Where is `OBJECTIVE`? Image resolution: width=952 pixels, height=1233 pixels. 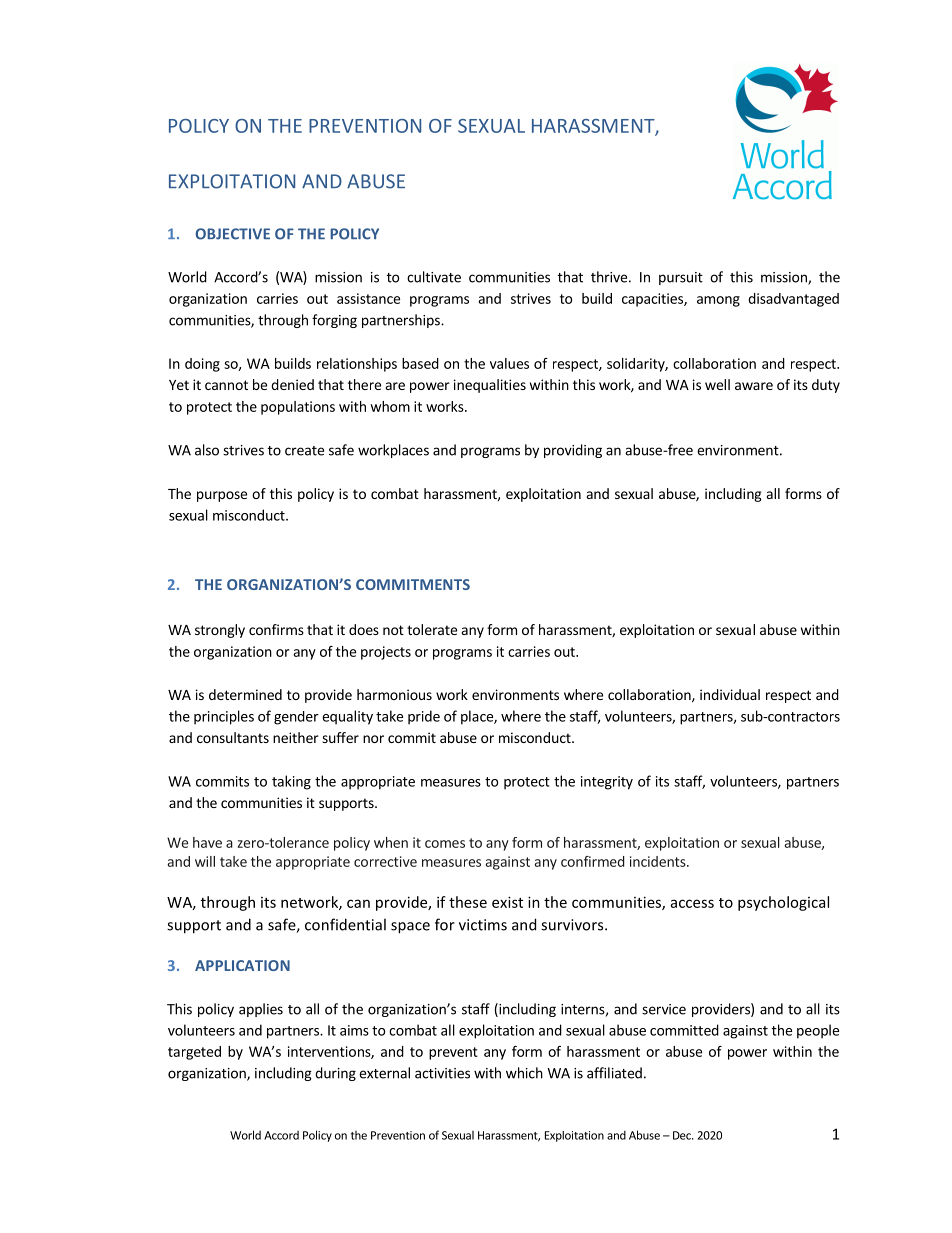
OBJECTIVE is located at coordinates (233, 234).
